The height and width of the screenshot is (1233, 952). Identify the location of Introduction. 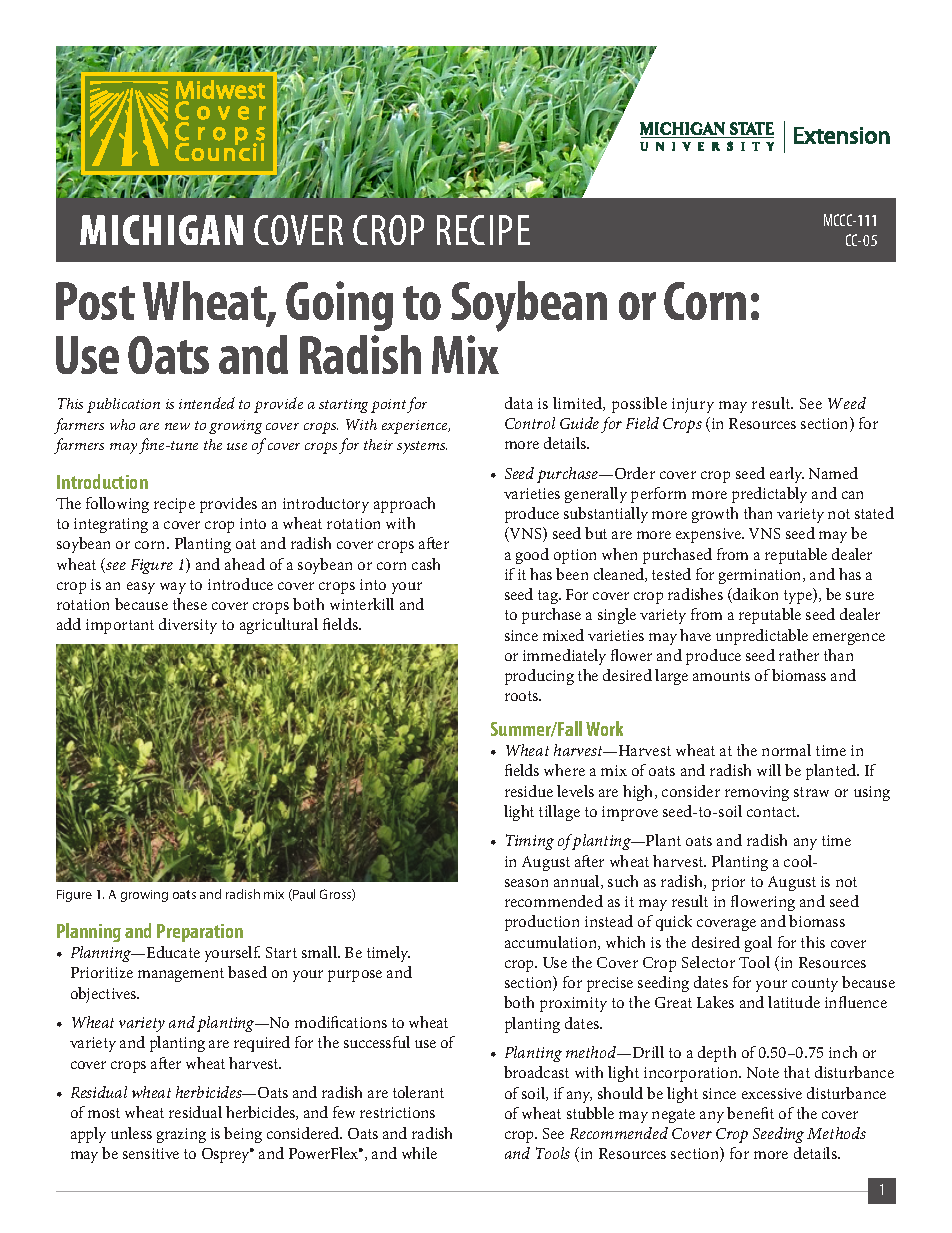
(102, 481).
